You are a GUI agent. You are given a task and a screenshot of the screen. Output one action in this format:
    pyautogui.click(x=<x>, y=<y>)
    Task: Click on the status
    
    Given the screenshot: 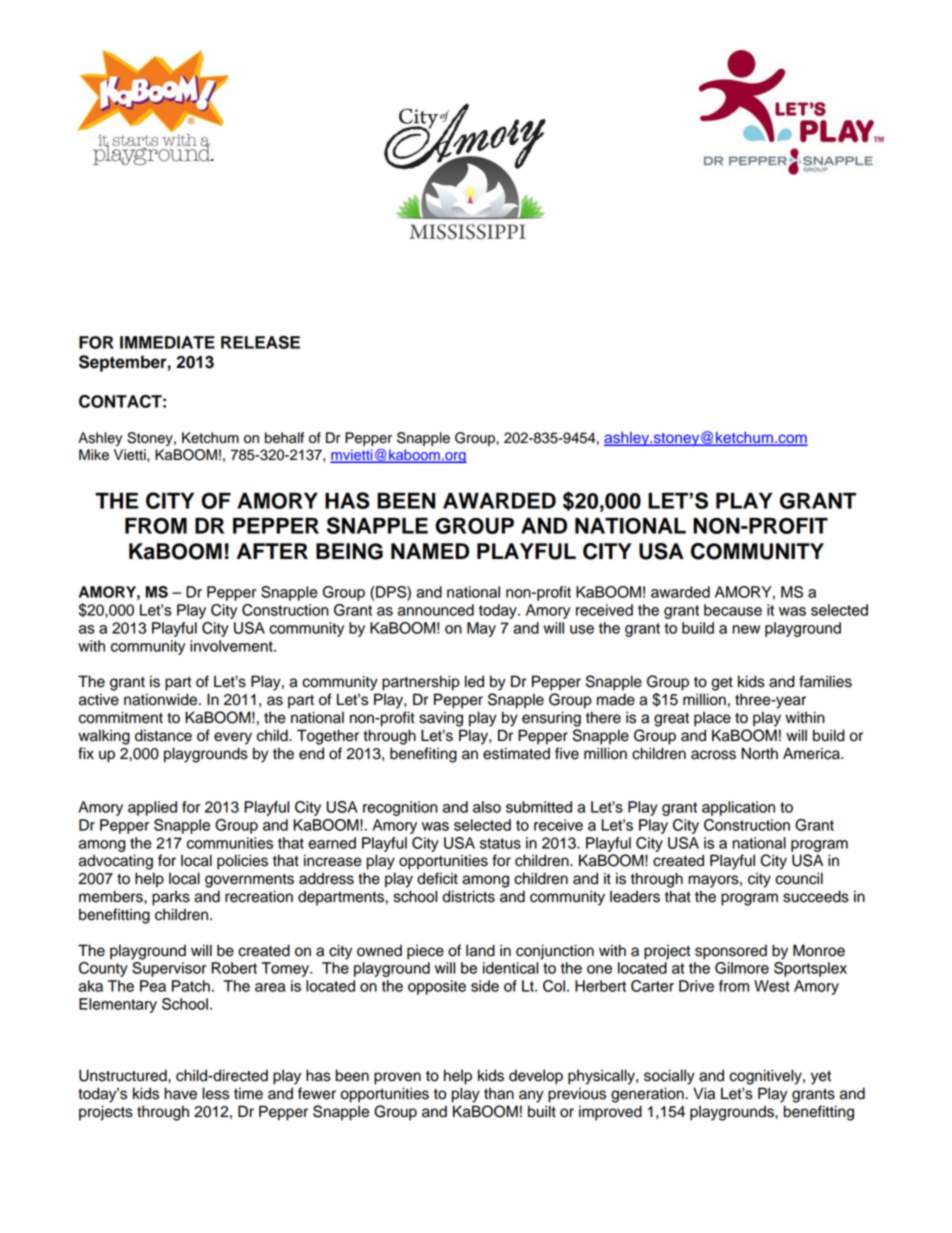 What is the action you would take?
    pyautogui.click(x=500, y=843)
